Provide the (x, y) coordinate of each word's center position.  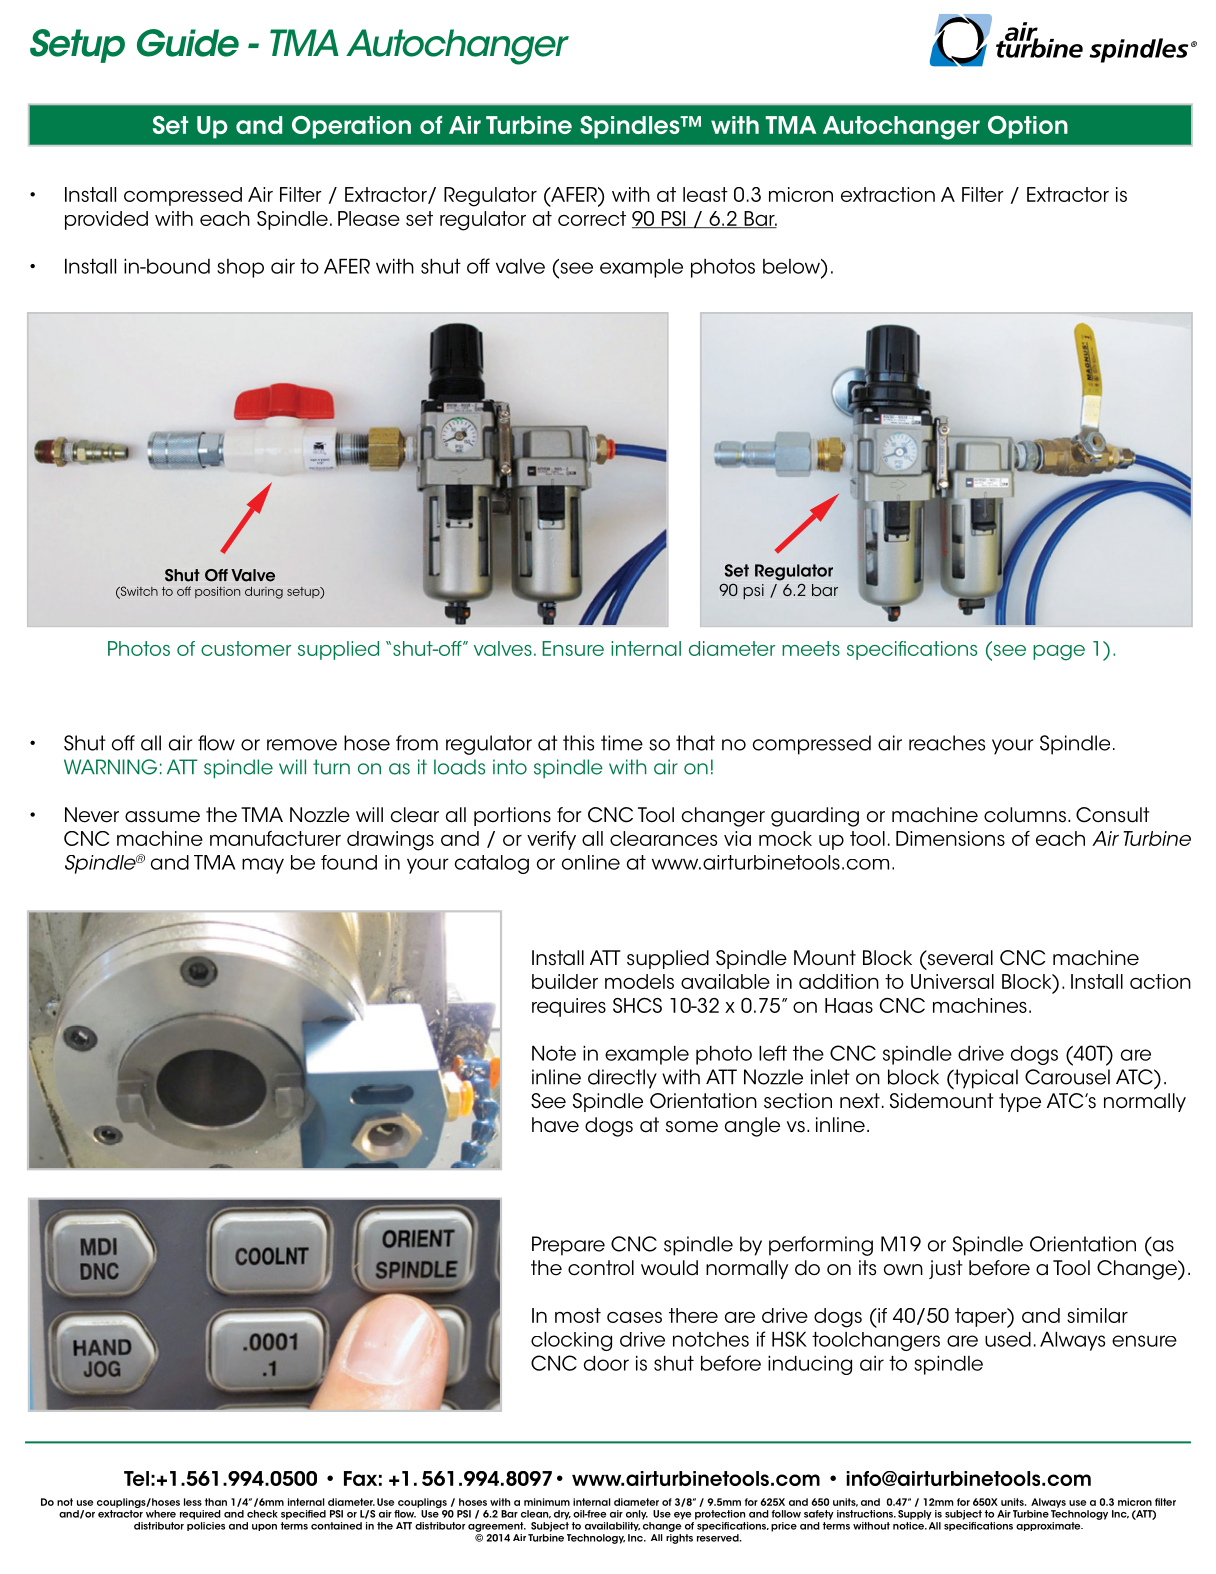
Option (1028, 127)
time (622, 743)
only (637, 1515)
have (555, 1125)
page (1059, 653)
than (216, 1502)
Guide (188, 43)
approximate (1049, 1526)
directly (622, 1079)
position (217, 592)
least (705, 194)
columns (1025, 815)
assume (162, 817)
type (1020, 1102)
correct (592, 218)
